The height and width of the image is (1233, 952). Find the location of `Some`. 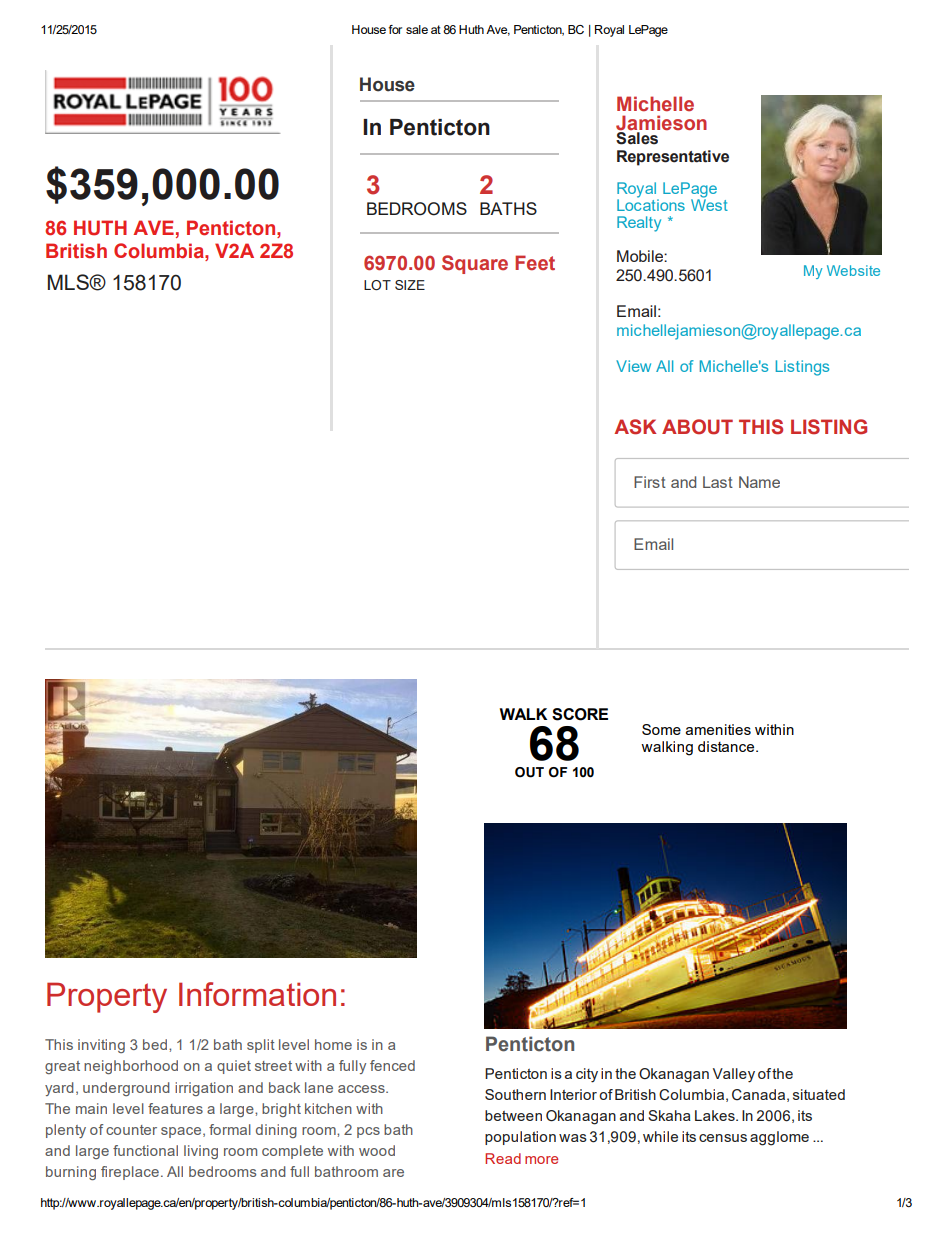

Some is located at coordinates (661, 729).
